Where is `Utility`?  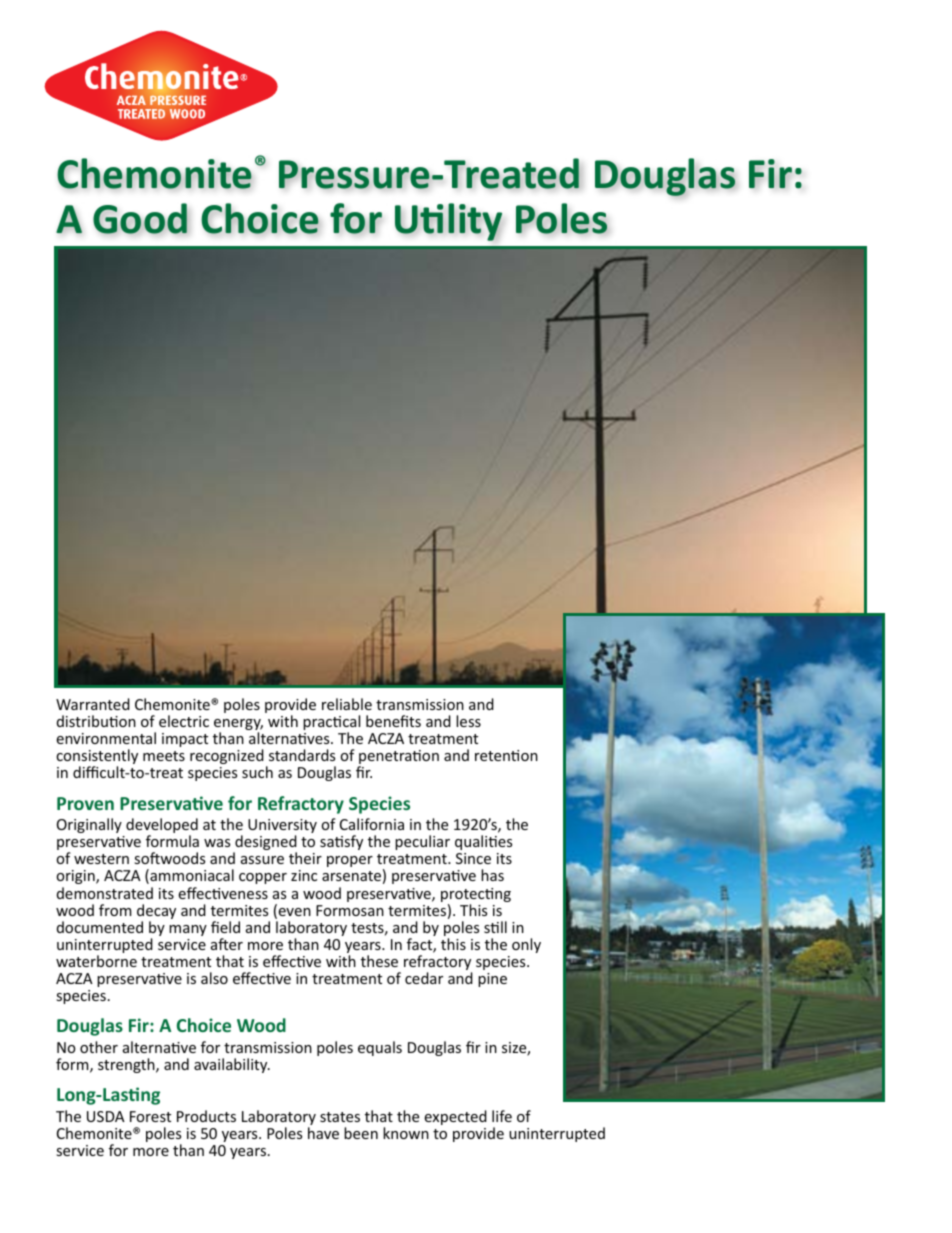
Utility is located at coordinates (448, 222).
